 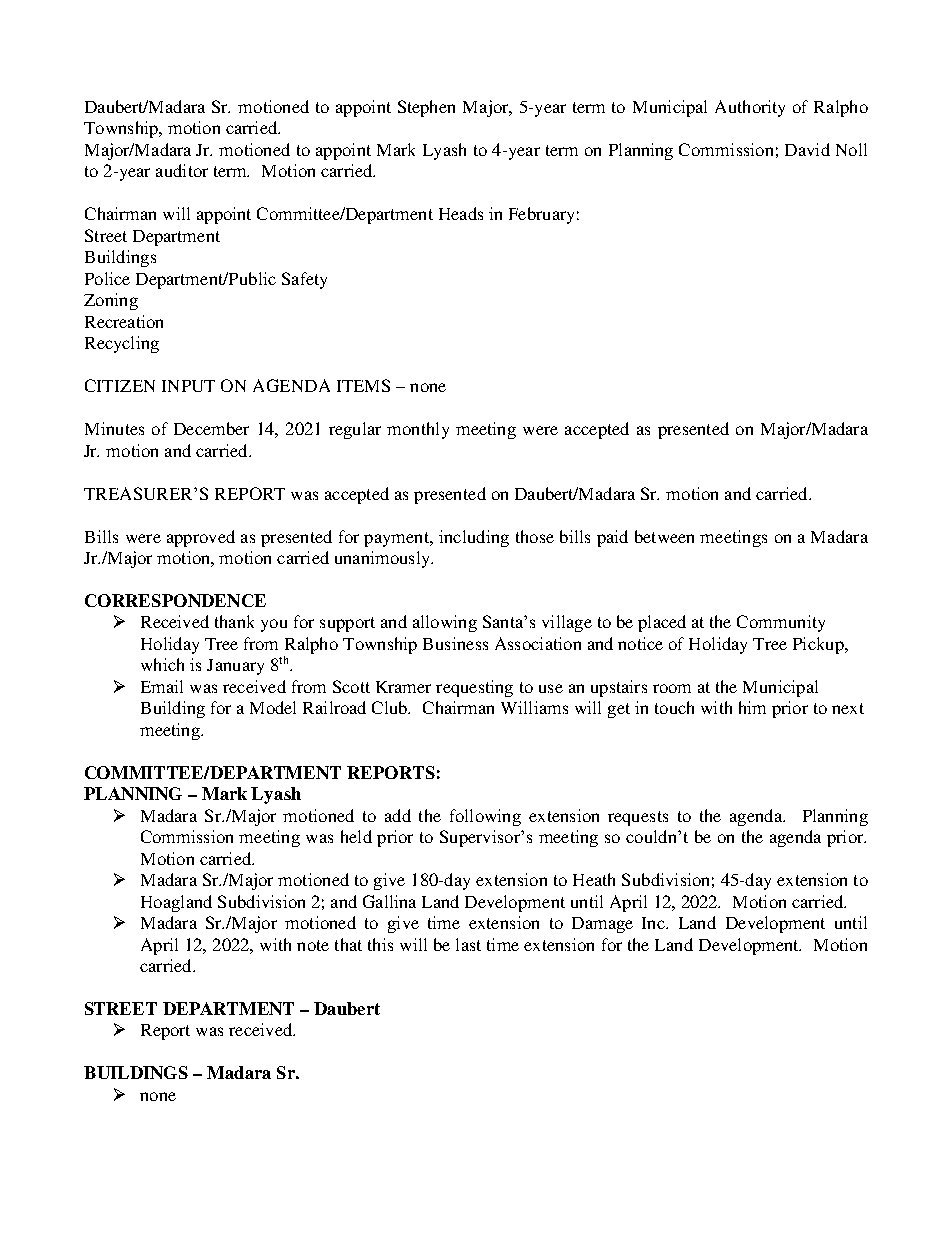 What do you see at coordinates (602, 925) in the screenshot?
I see `Damage` at bounding box center [602, 925].
